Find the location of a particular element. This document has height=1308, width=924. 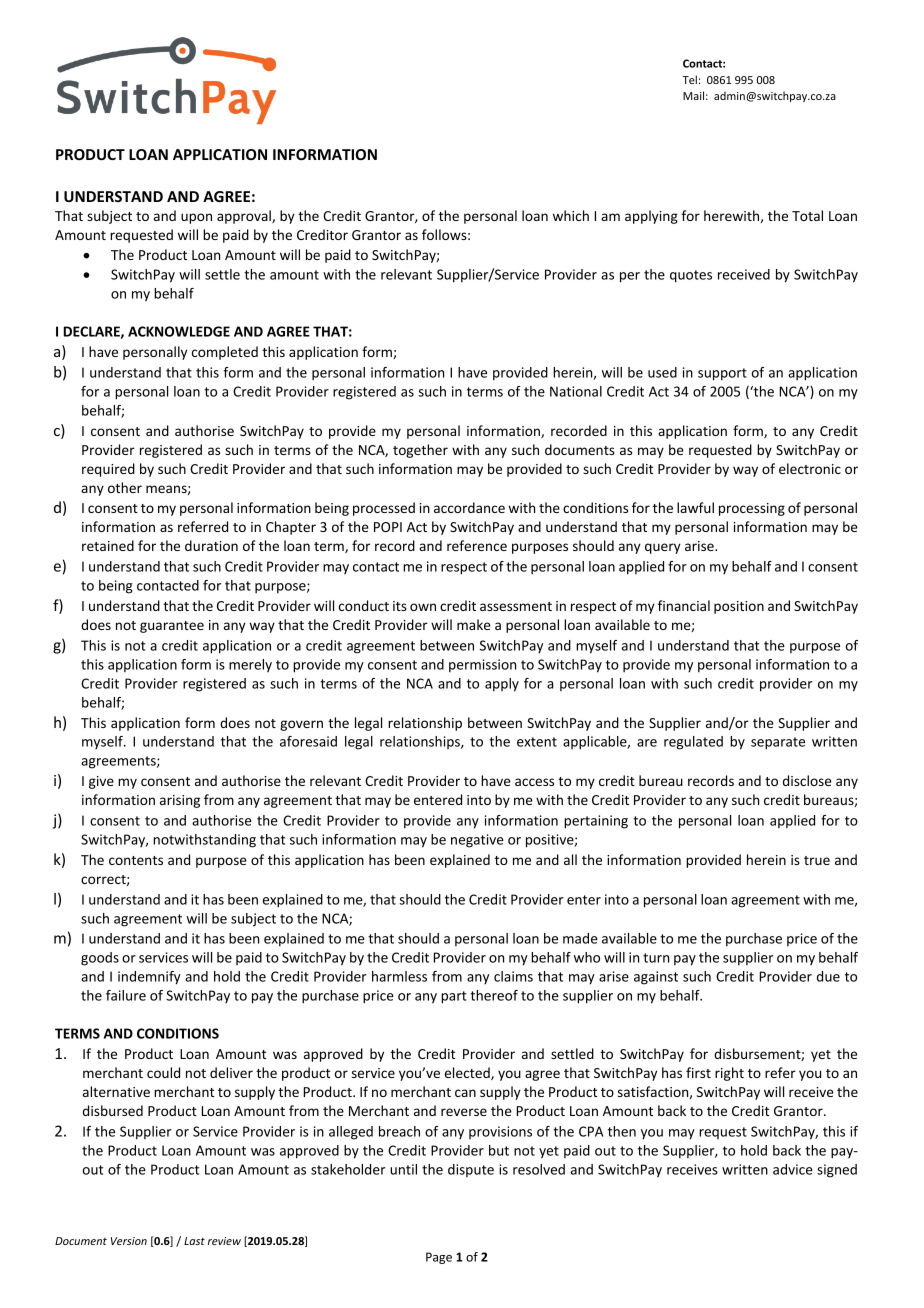

Page is located at coordinates (439, 1258).
